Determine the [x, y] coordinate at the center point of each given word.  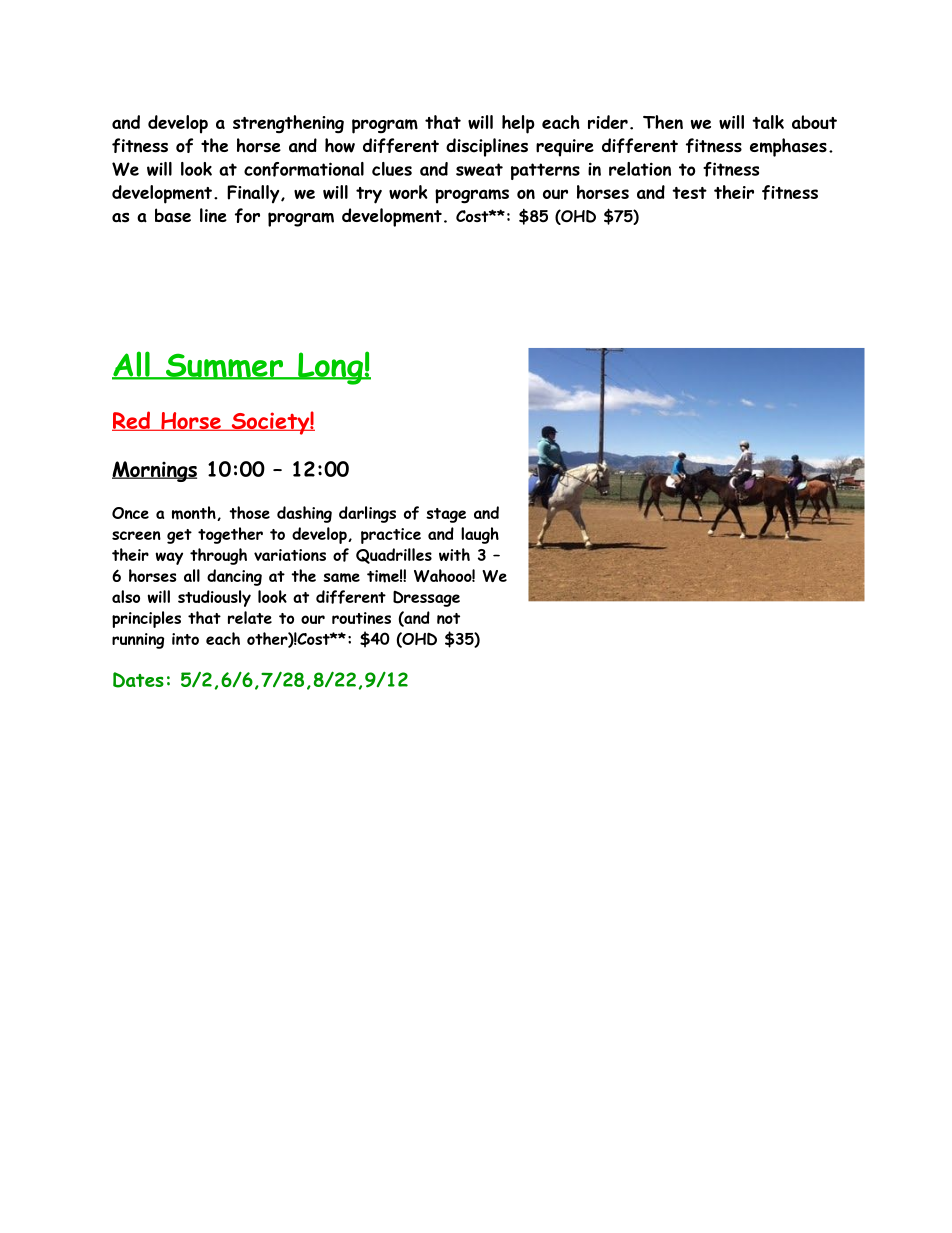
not [448, 618]
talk [768, 122]
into [185, 639]
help [518, 124]
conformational [304, 169]
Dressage [426, 599]
